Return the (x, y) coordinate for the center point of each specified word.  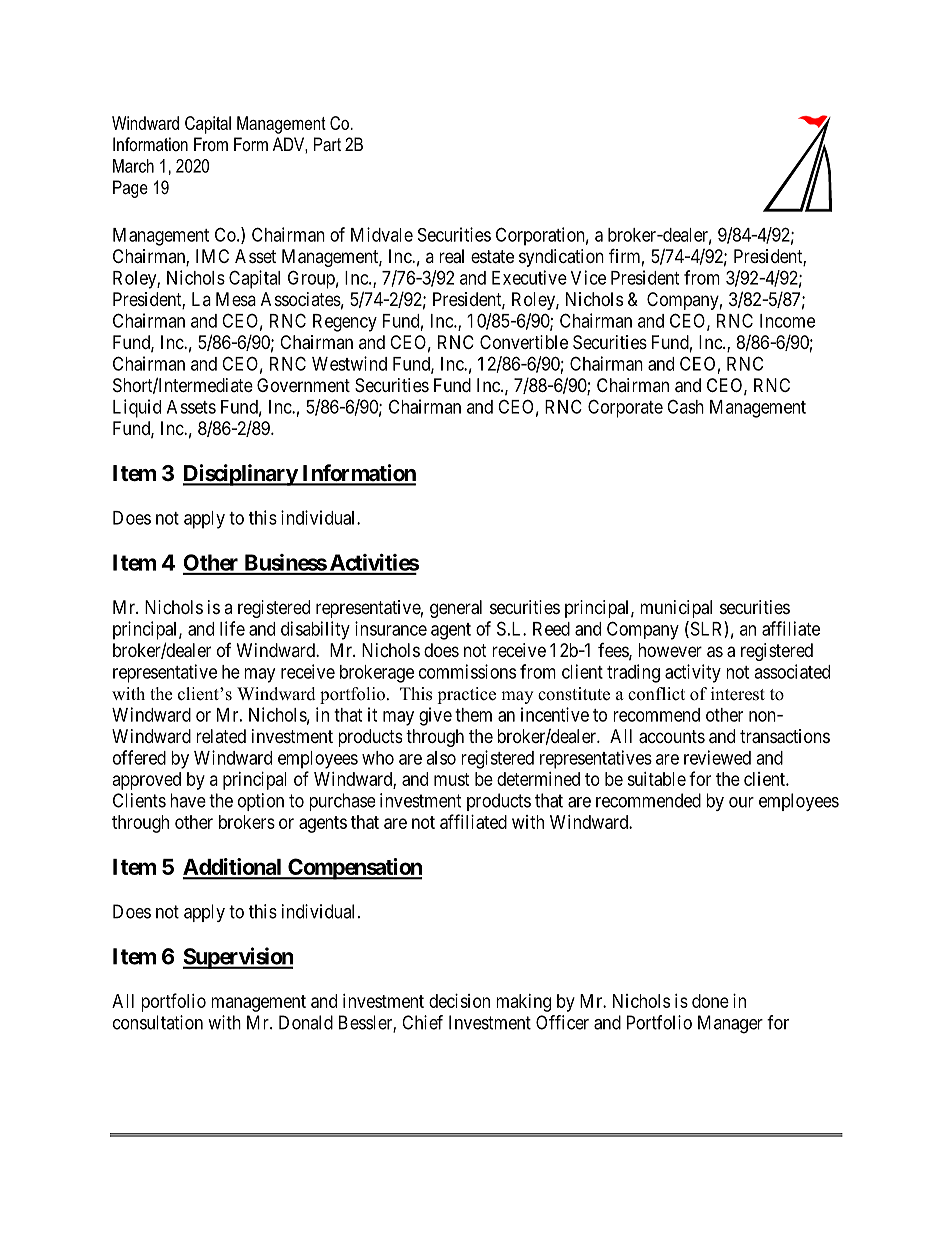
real (451, 256)
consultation (158, 1022)
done (710, 1001)
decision (459, 1001)
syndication (561, 258)
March (133, 166)
